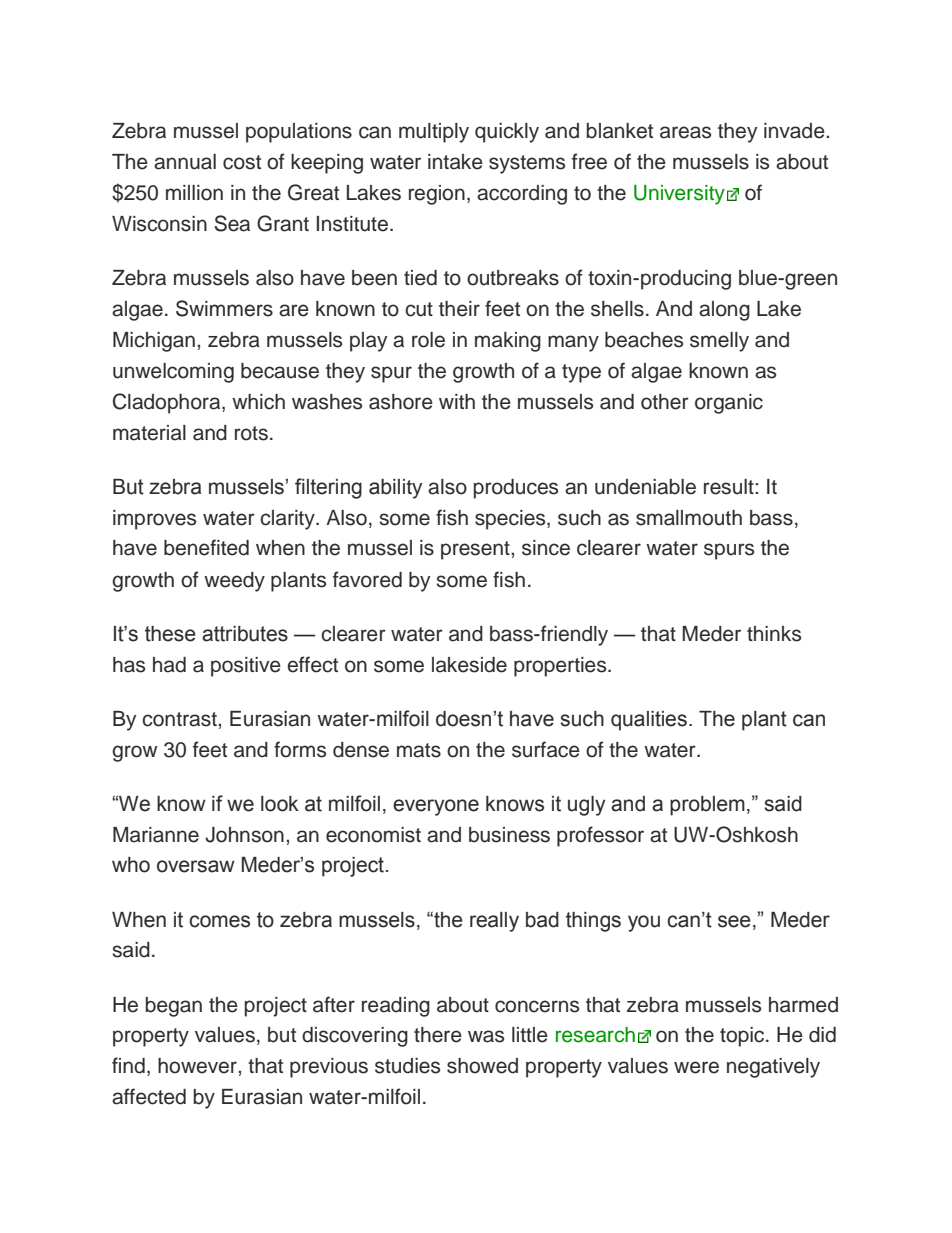 The image size is (952, 1233). I want to click on intake, so click(455, 162).
